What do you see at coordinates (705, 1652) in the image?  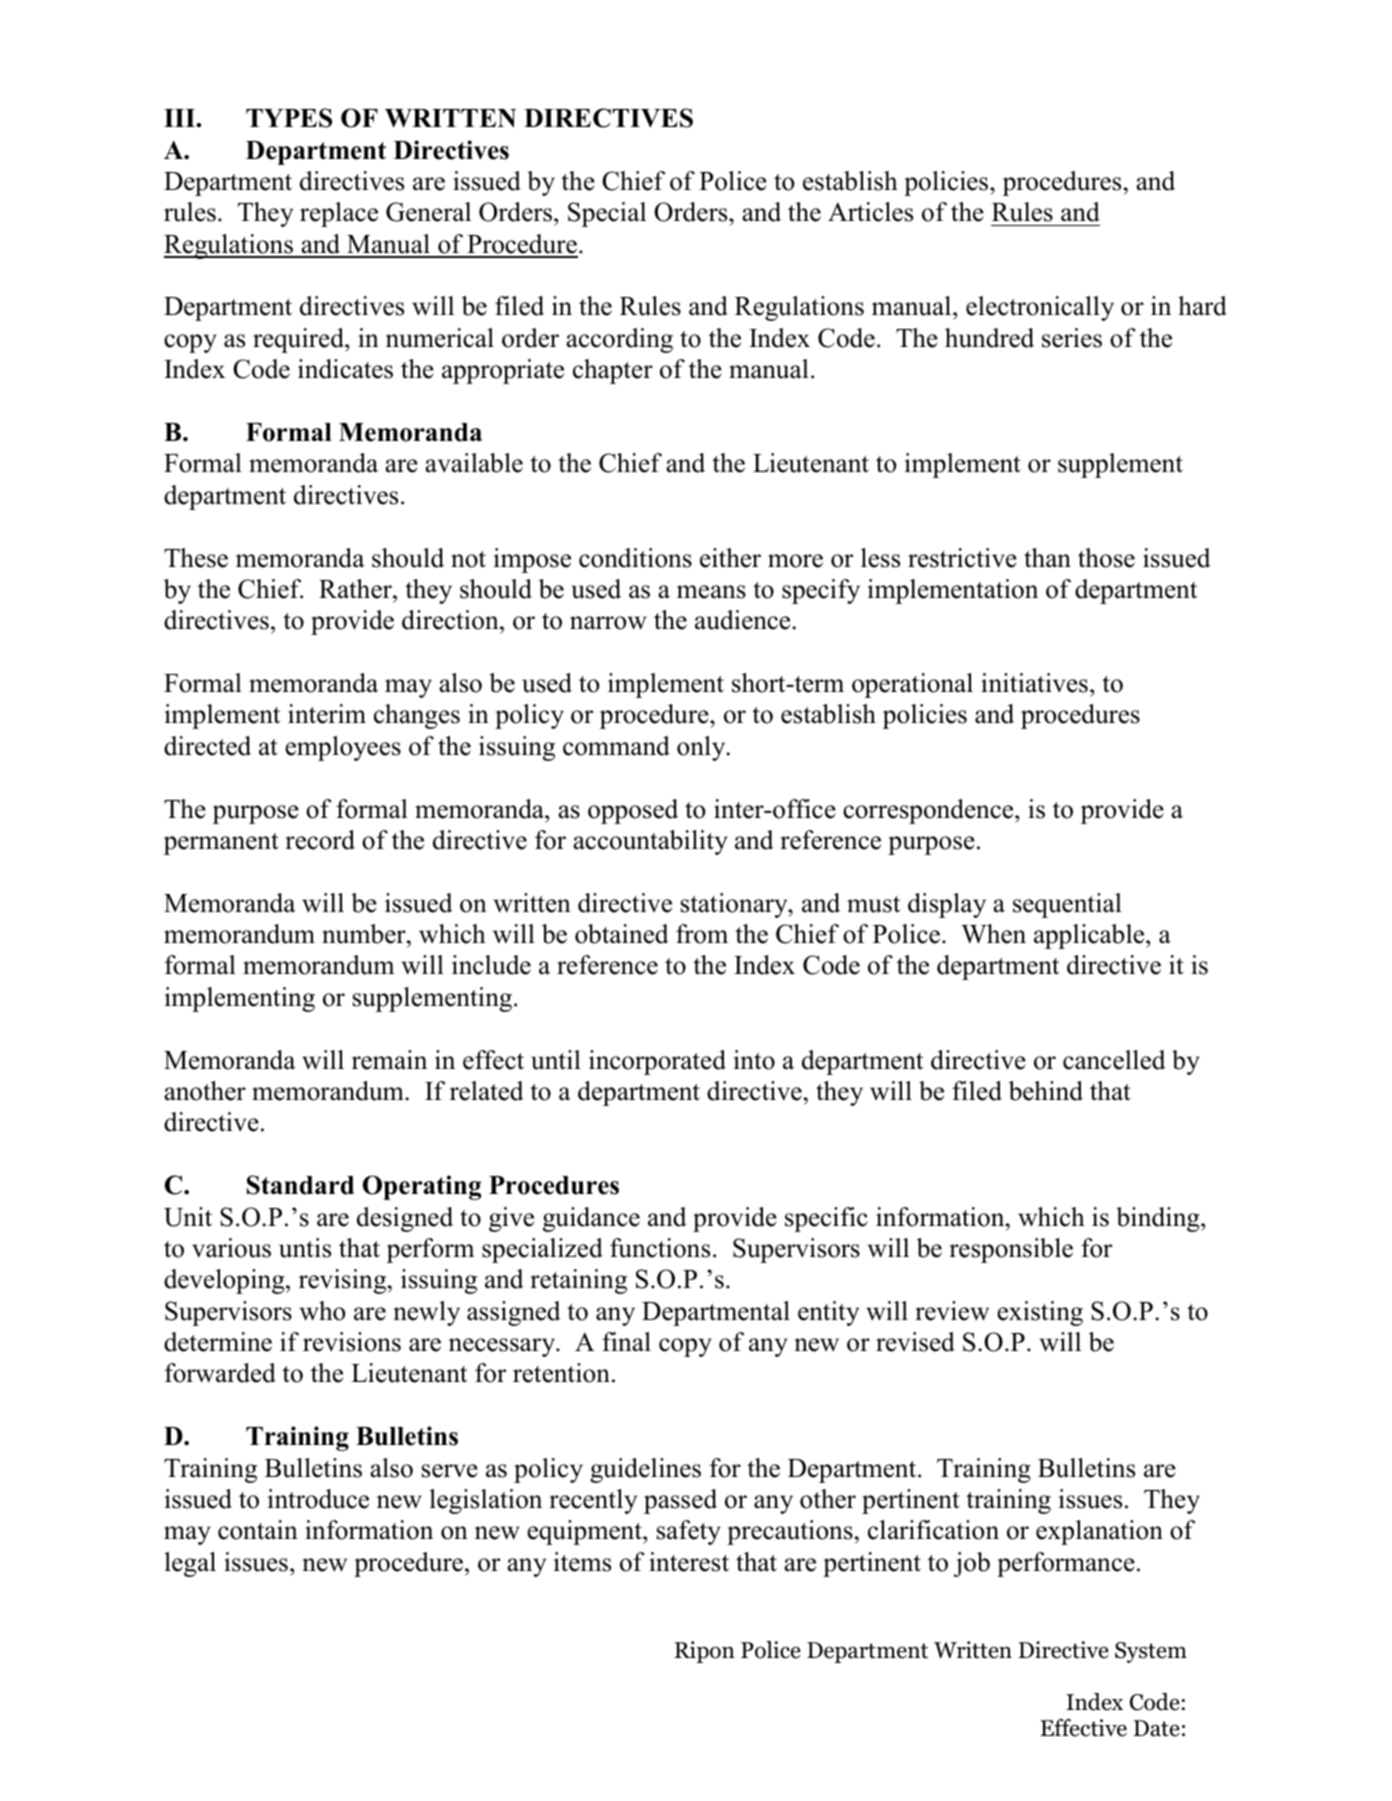 I see `Ripon` at bounding box center [705, 1652].
